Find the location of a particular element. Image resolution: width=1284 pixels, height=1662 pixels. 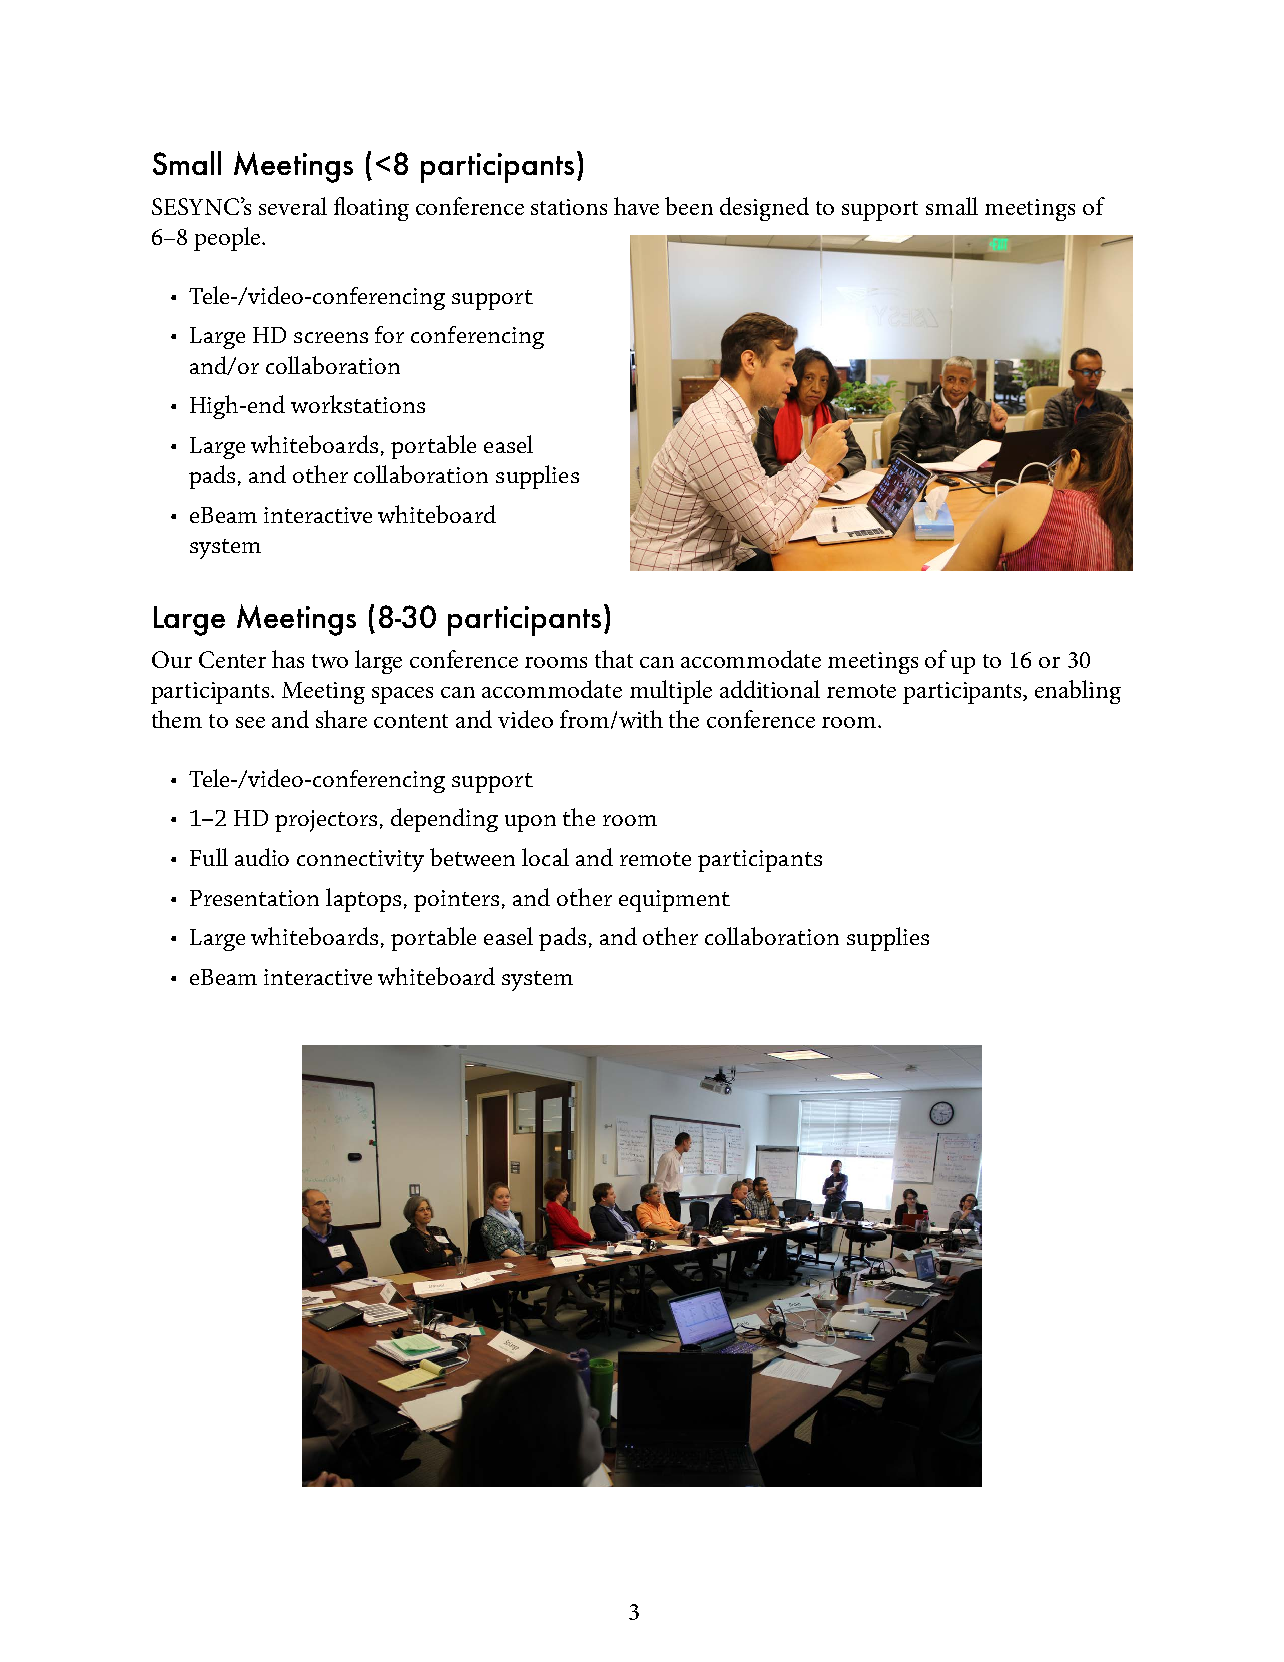

see is located at coordinates (250, 722).
